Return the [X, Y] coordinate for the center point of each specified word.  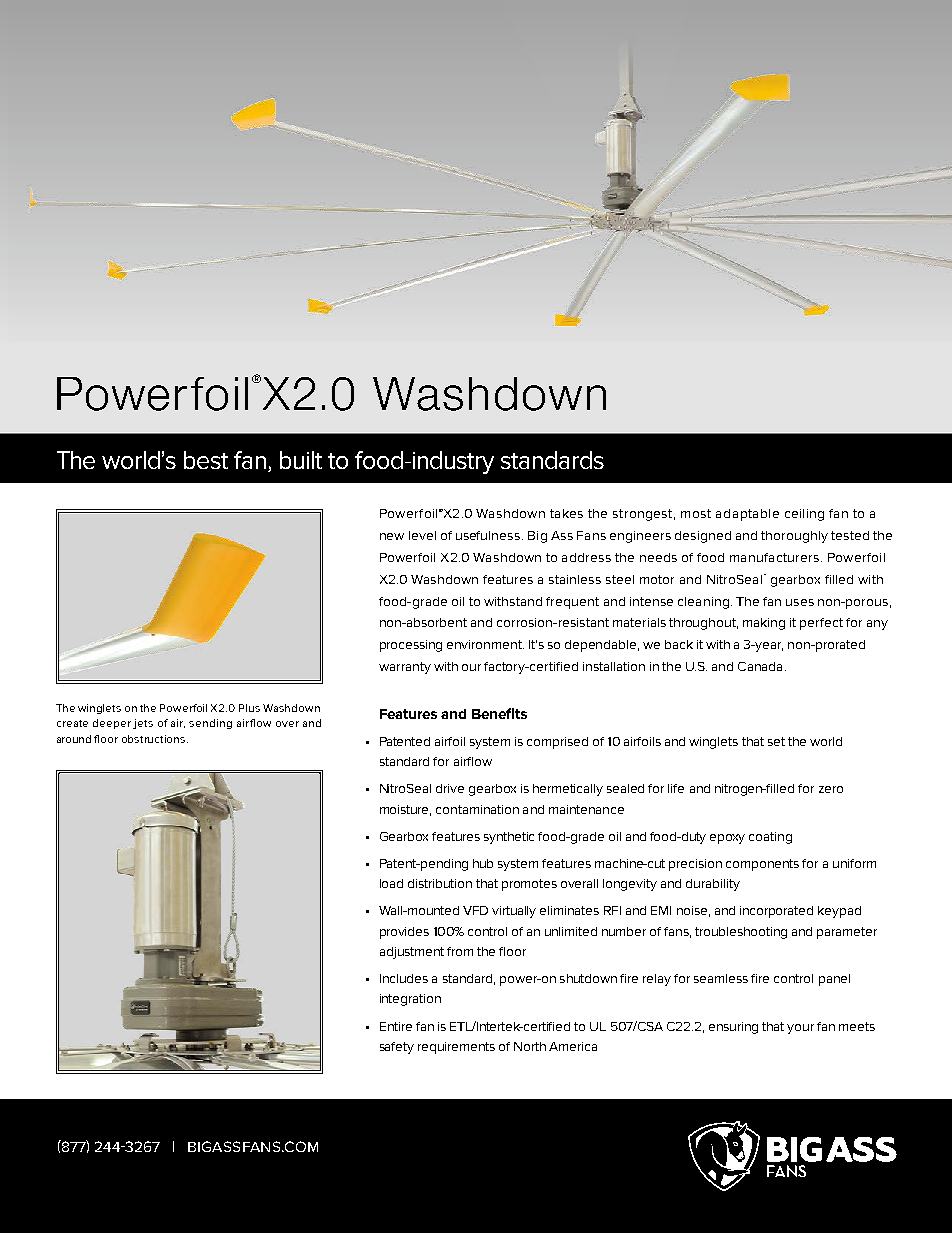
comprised [557, 743]
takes [566, 513]
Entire [396, 1026]
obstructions [155, 739]
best [206, 460]
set [776, 741]
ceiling [804, 515]
